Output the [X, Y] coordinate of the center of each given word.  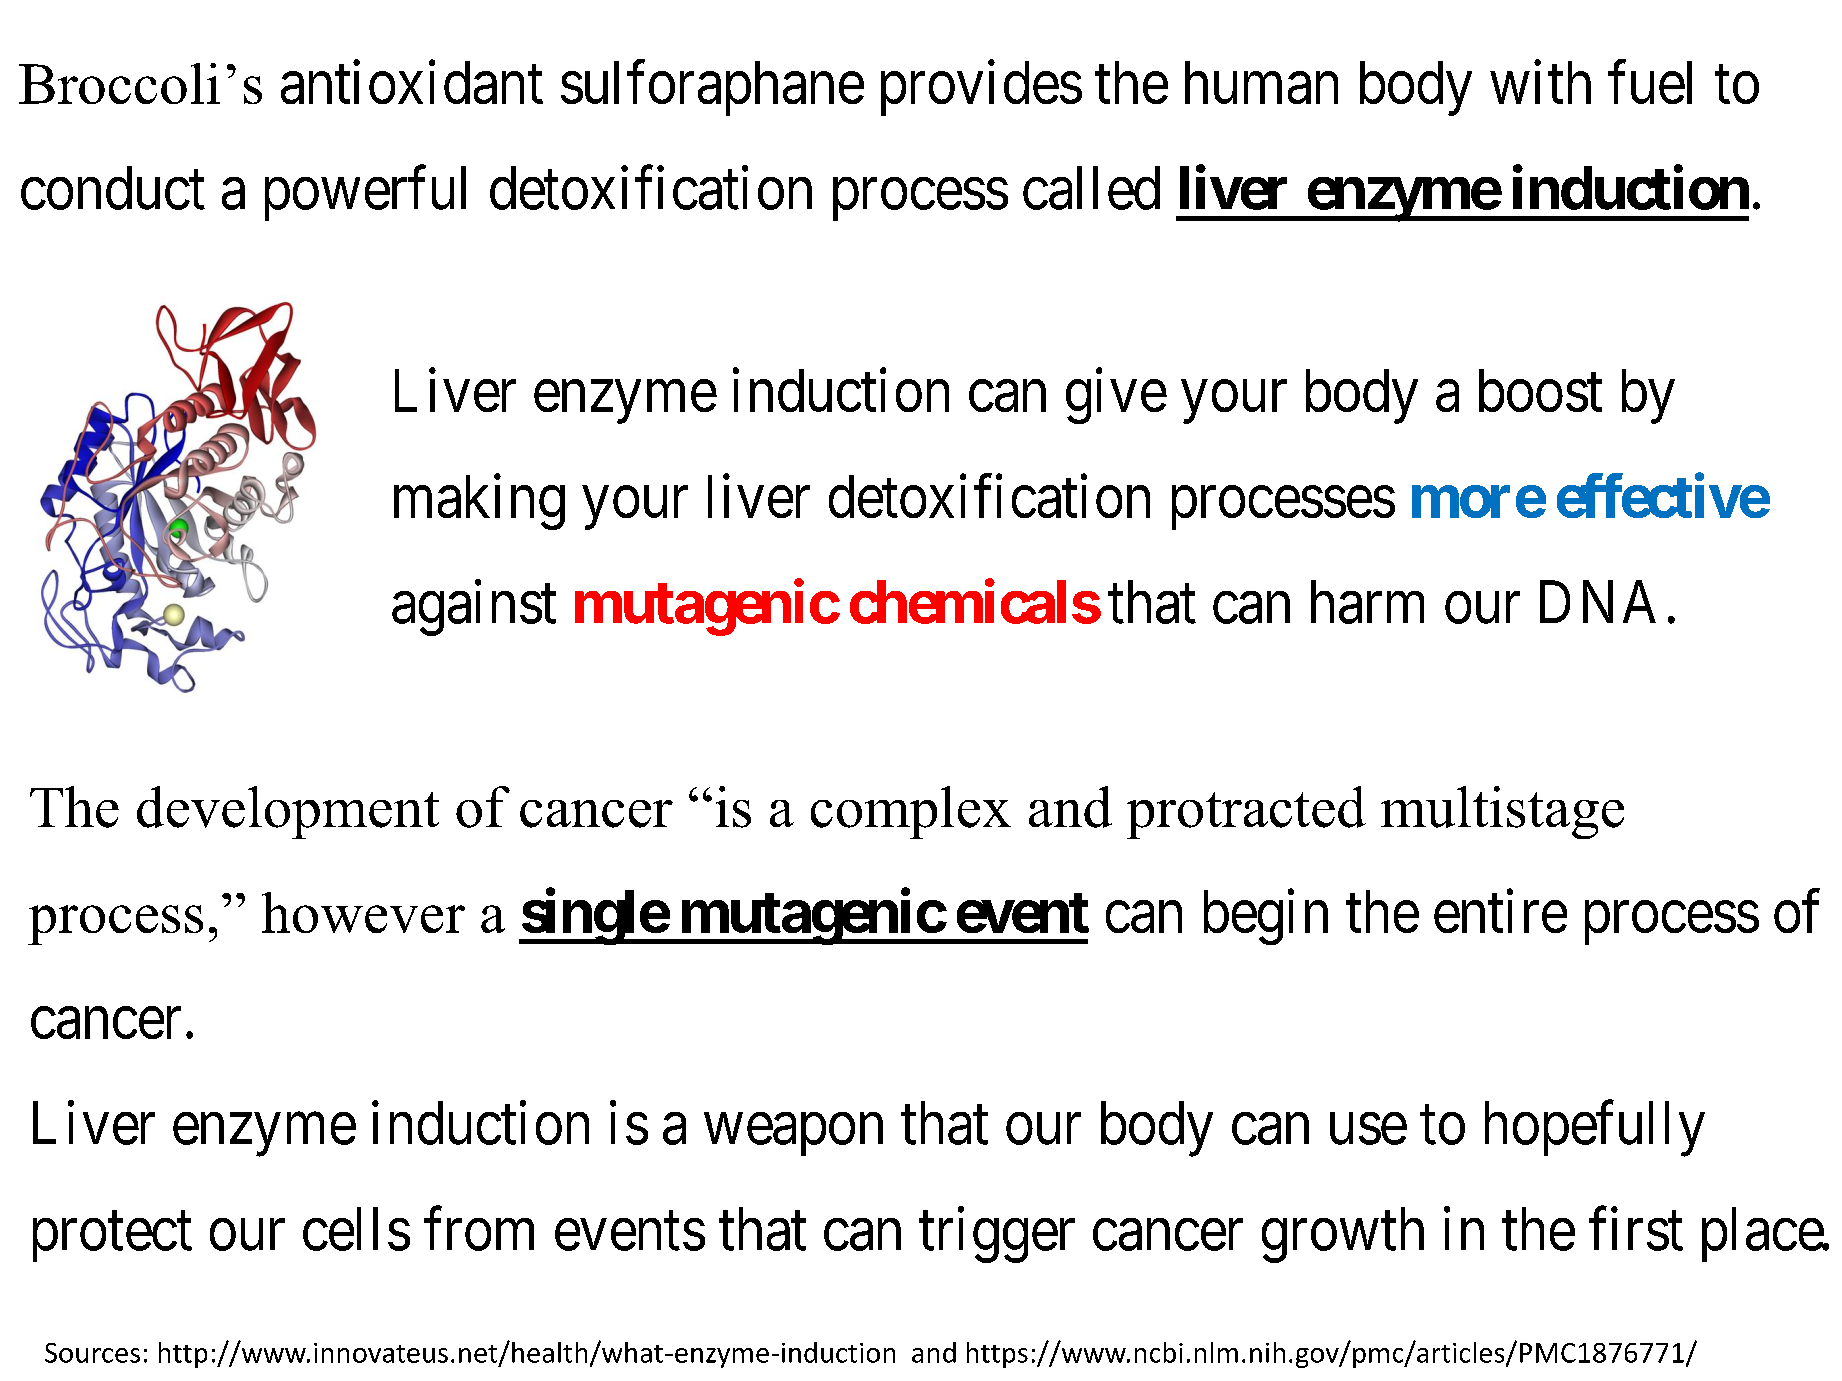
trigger [997, 1235]
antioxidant [412, 82]
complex [911, 812]
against [474, 608]
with [1540, 82]
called [1091, 188]
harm [1367, 602]
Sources [92, 1353]
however [363, 912]
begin [1266, 917]
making [479, 502]
